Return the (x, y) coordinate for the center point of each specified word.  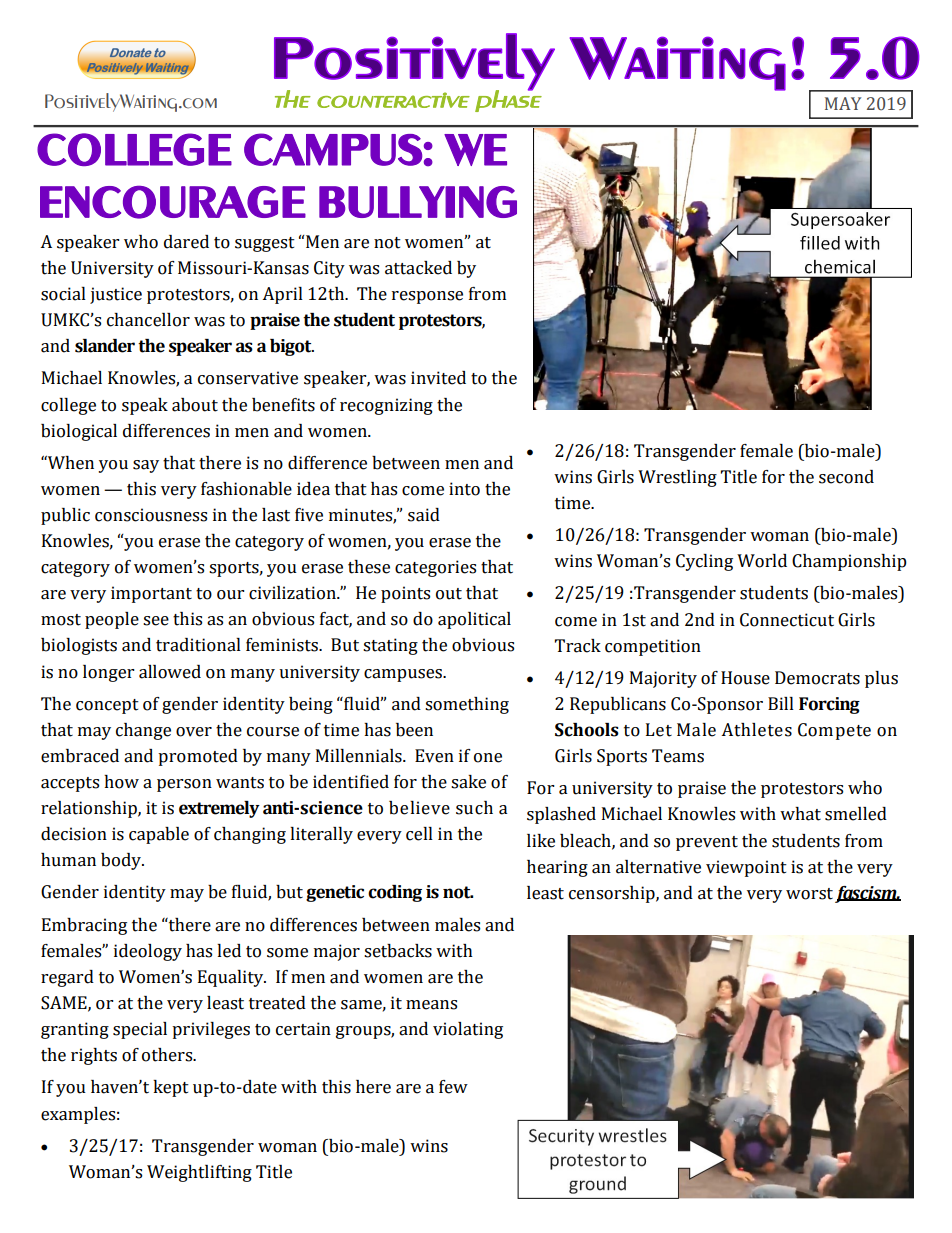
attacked (418, 268)
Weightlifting (199, 1173)
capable (159, 835)
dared (186, 242)
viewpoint (746, 868)
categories (435, 568)
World (762, 561)
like (541, 841)
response (427, 297)
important (151, 594)
